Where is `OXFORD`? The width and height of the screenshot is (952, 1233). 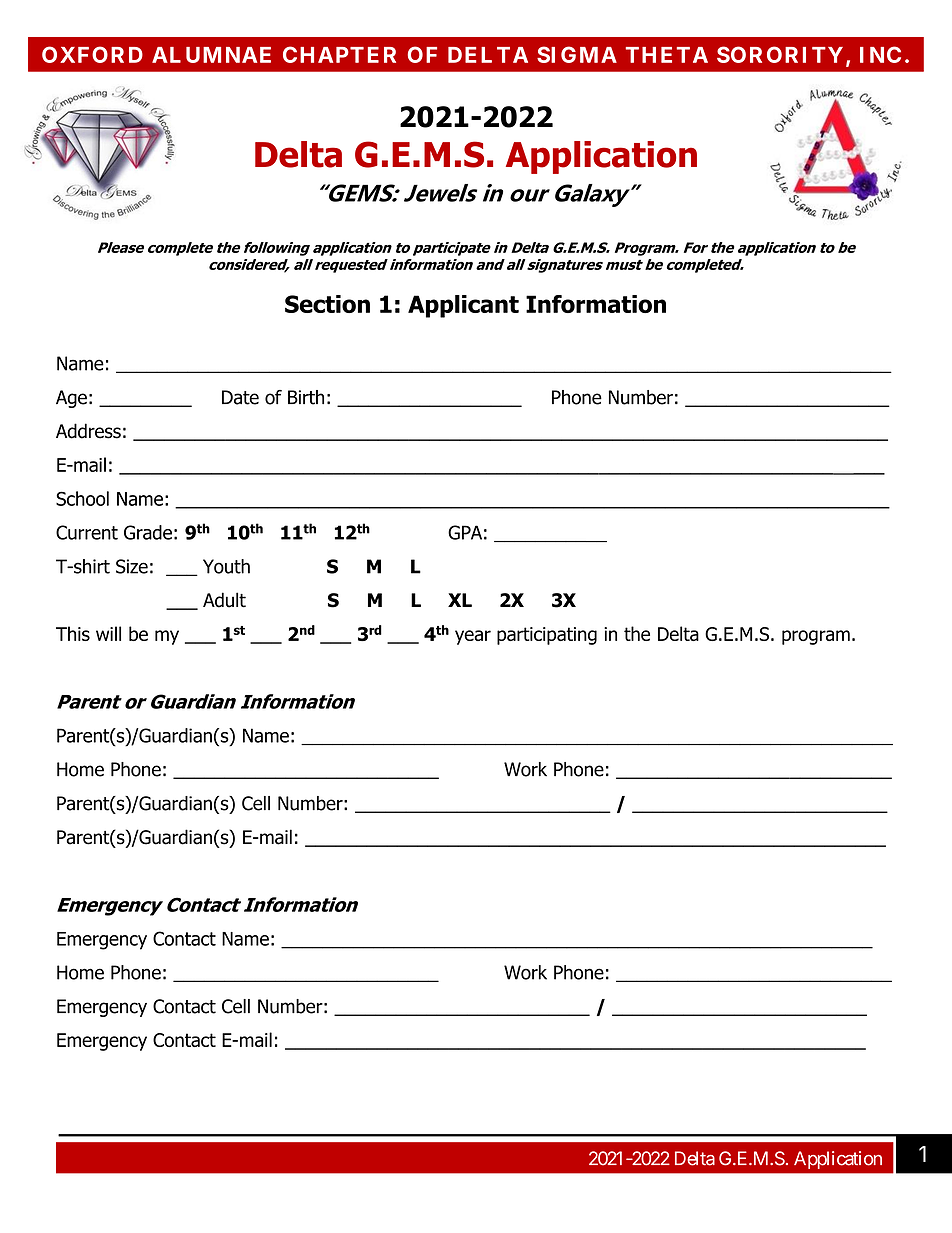 OXFORD is located at coordinates (92, 54).
